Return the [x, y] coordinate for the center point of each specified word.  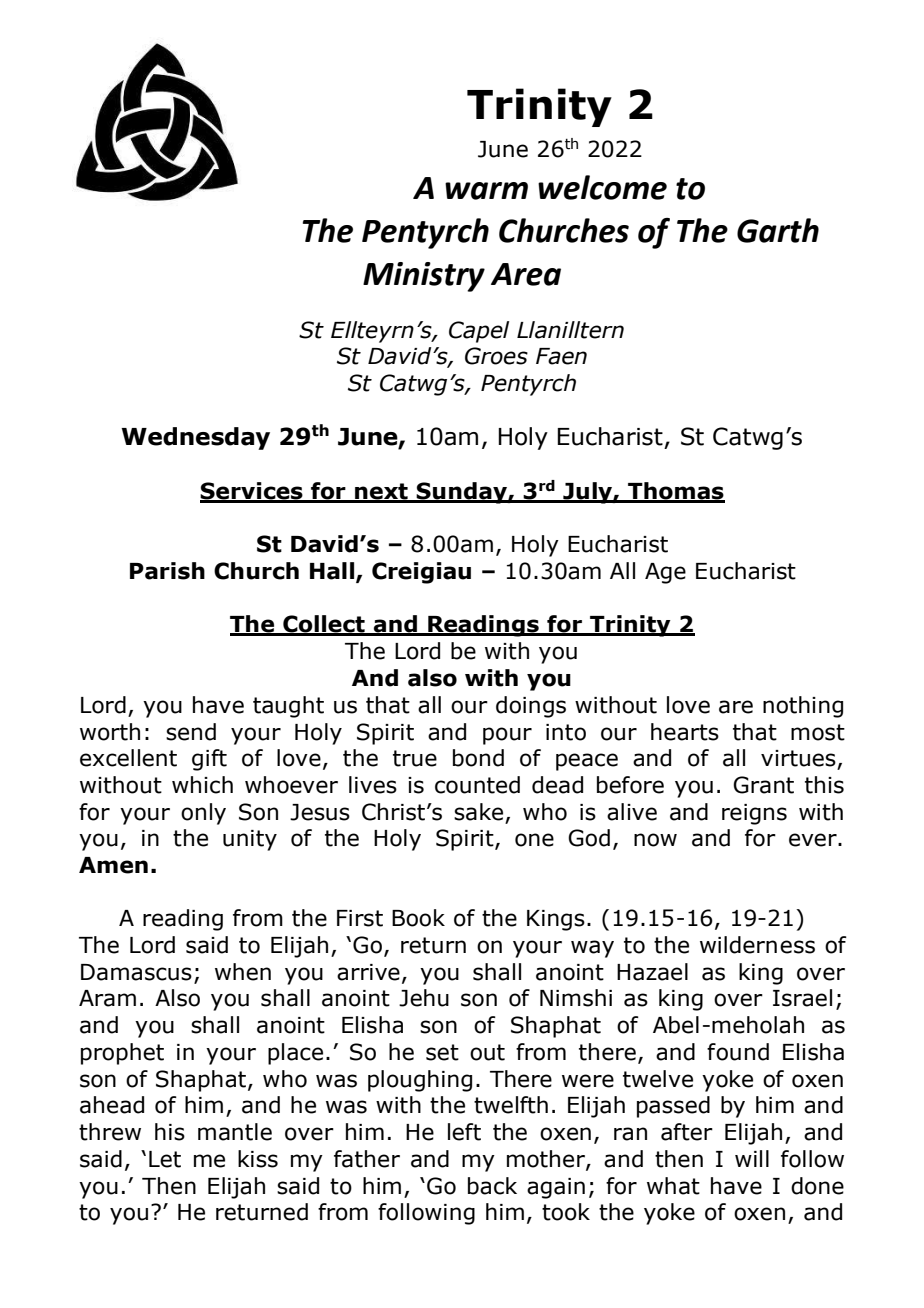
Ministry [424, 277]
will [752, 1158]
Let [165, 1159]
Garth [778, 230]
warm [486, 191]
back [492, 1186]
